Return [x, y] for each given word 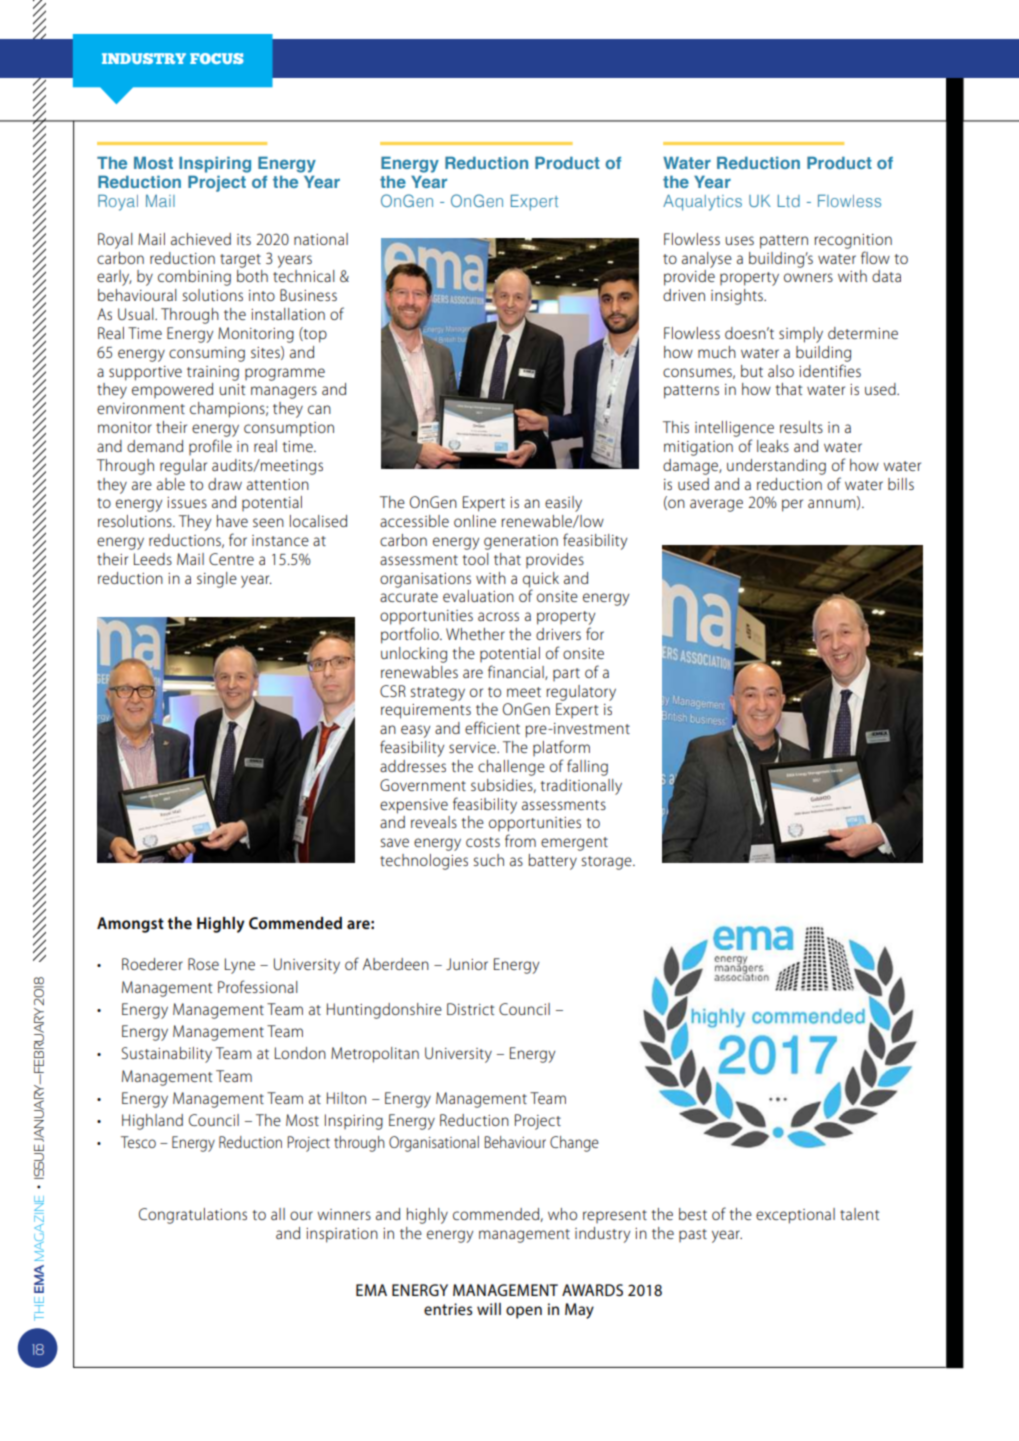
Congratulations [193, 1216]
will [489, 1309]
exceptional [795, 1216]
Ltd [789, 201]
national [321, 239]
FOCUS [217, 58]
